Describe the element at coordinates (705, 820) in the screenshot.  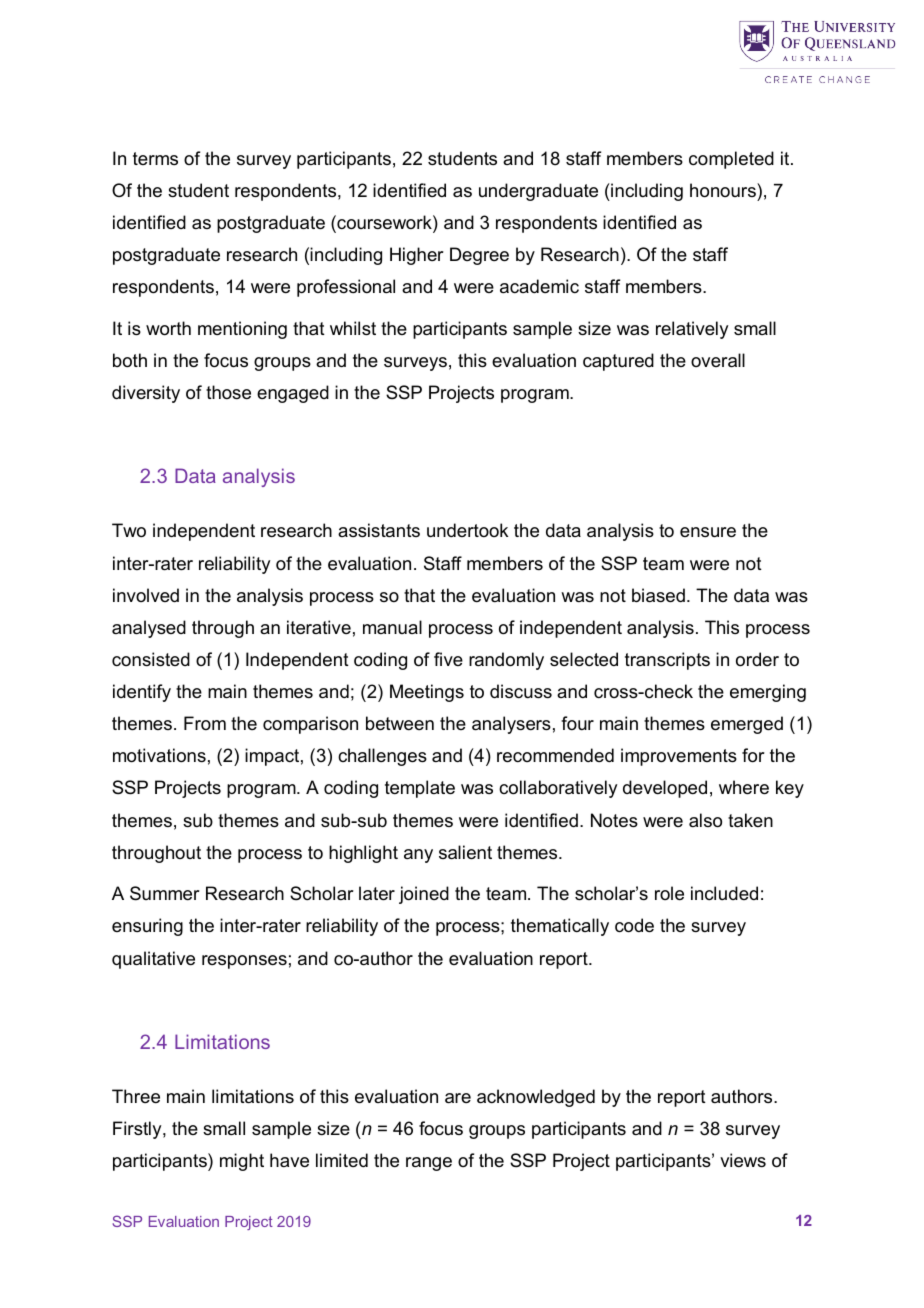
I see `also` at that location.
